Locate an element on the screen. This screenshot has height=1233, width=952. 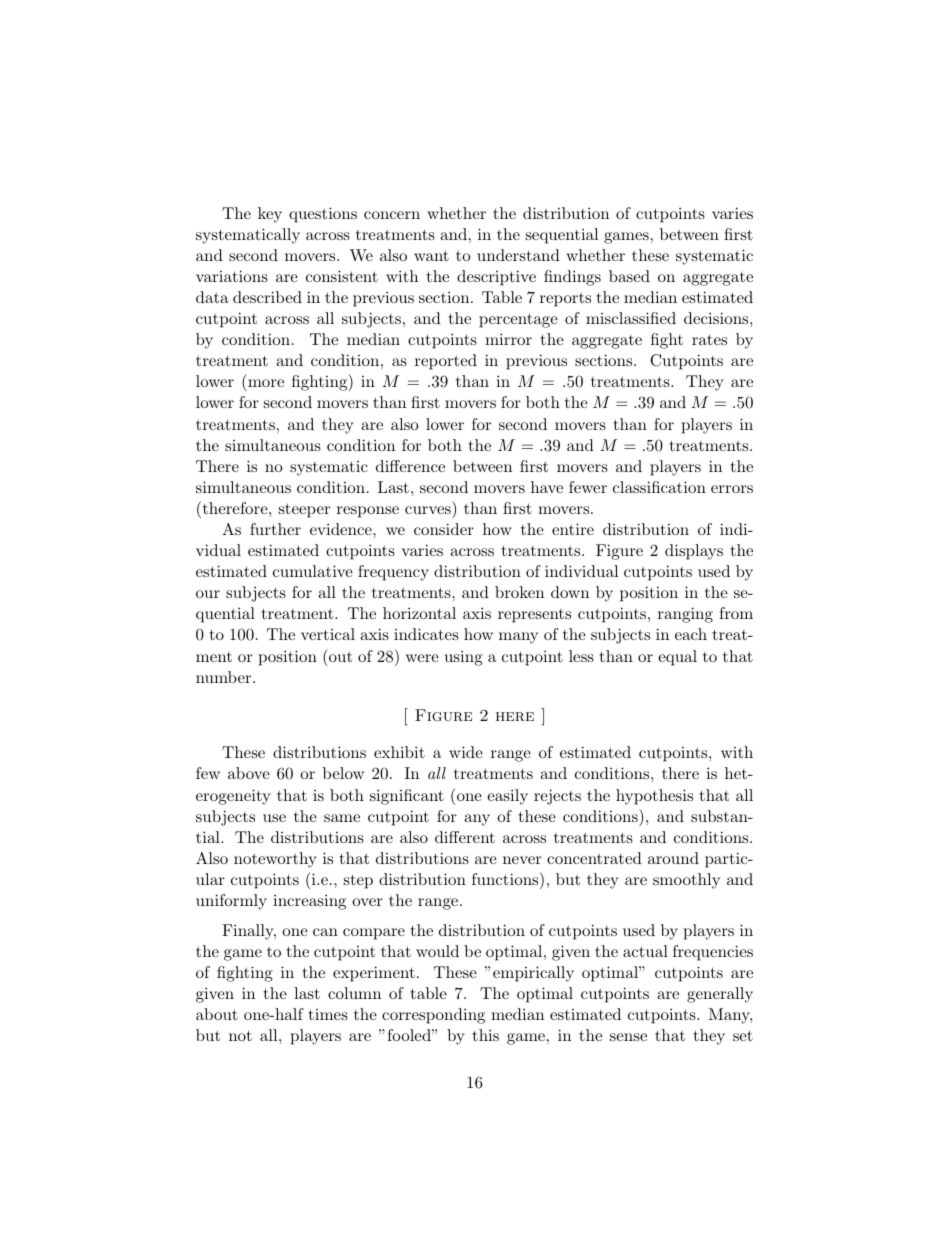
vertical is located at coordinates (328, 634).
